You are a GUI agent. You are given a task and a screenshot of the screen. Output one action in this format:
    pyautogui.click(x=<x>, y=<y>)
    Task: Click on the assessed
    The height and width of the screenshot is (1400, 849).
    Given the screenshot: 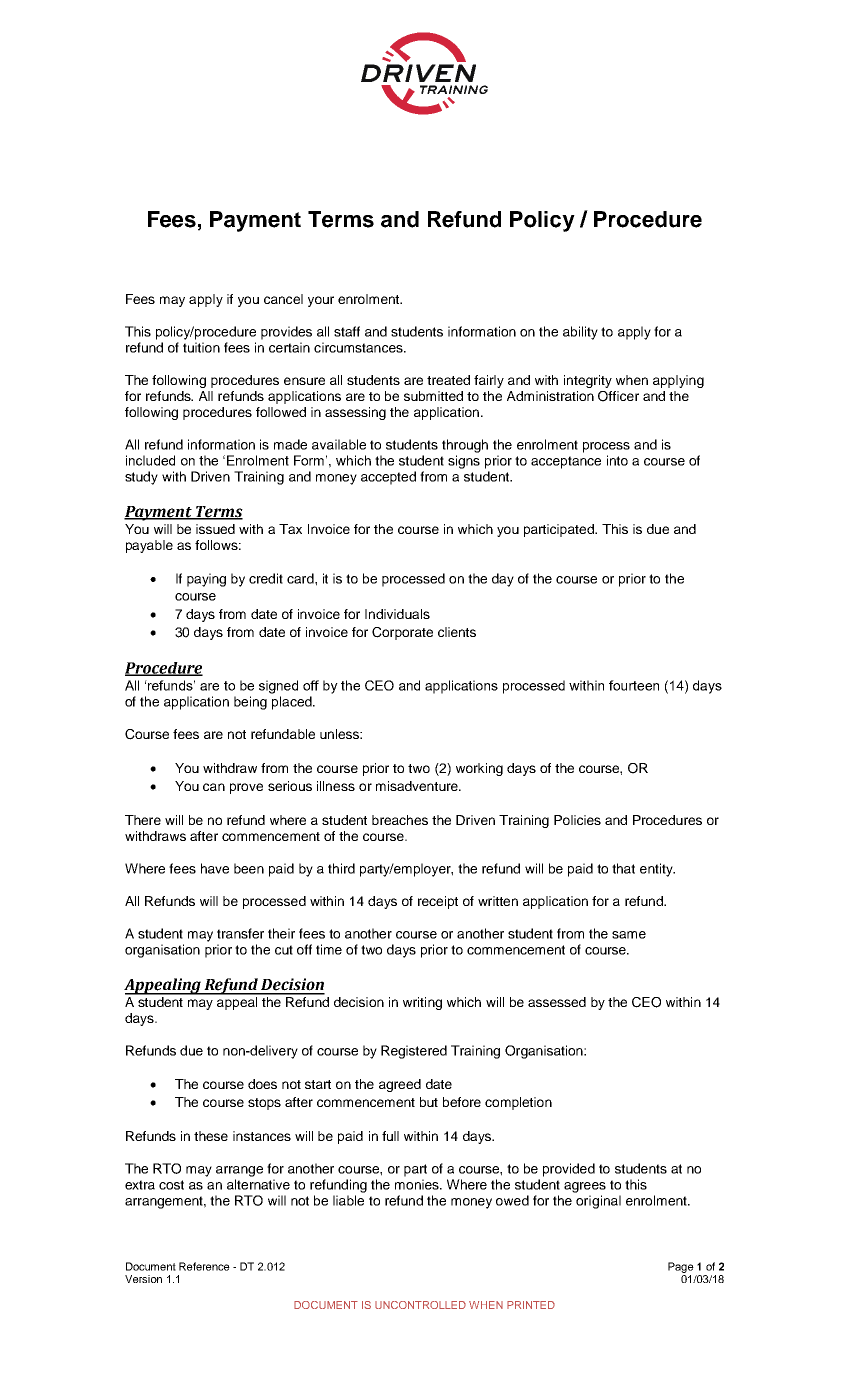 What is the action you would take?
    pyautogui.click(x=557, y=1002)
